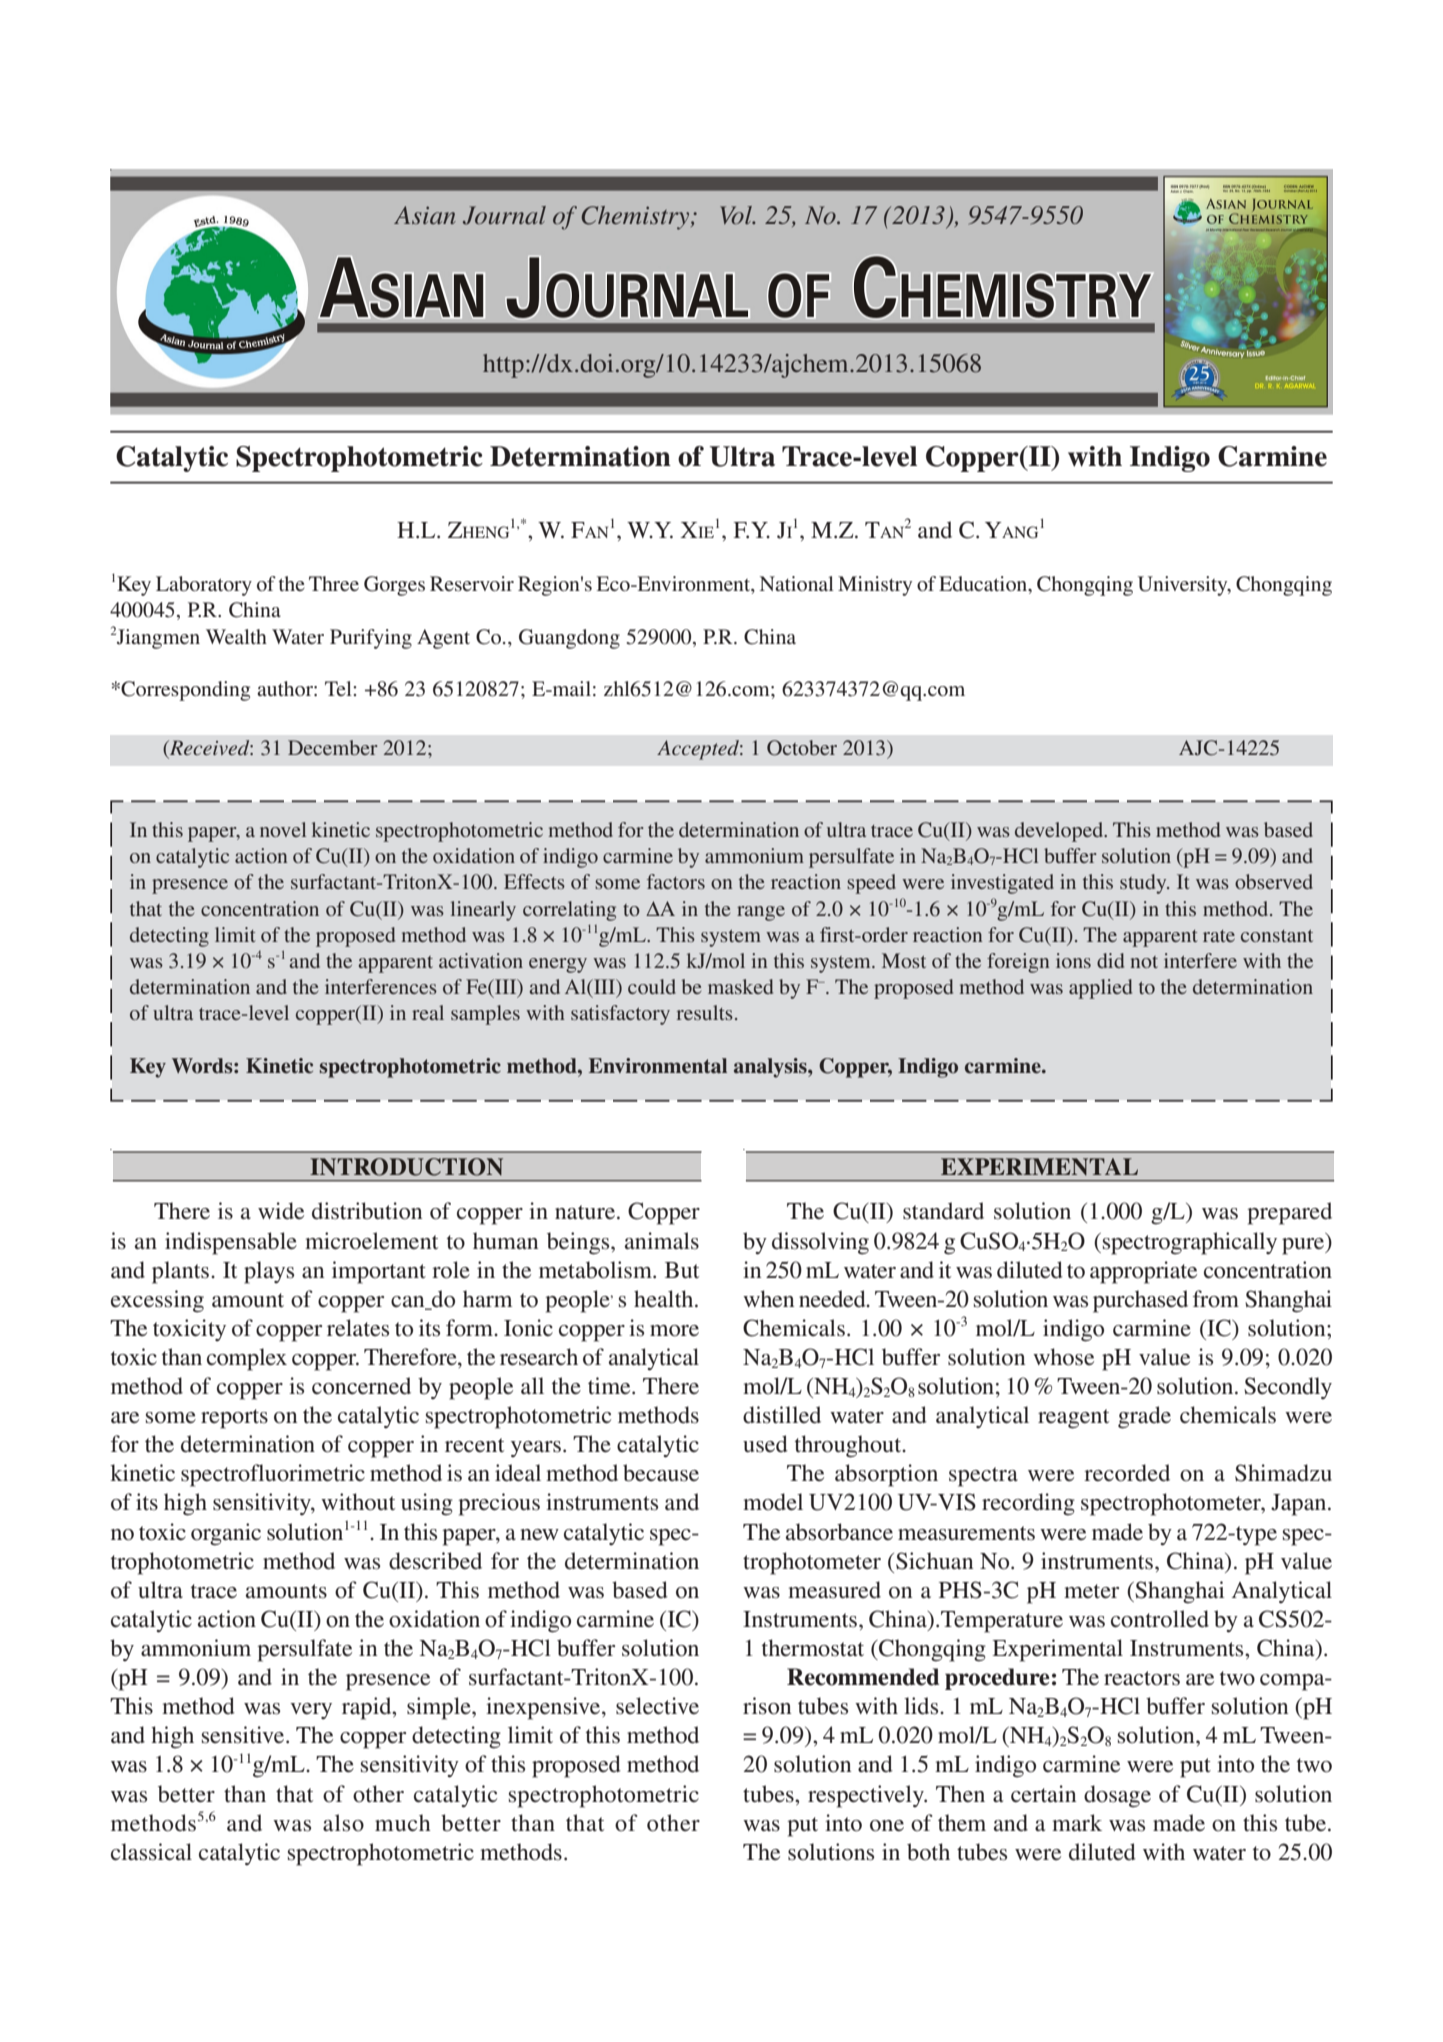 Image resolution: width=1443 pixels, height=2042 pixels. I want to click on Wealth, so click(236, 636).
